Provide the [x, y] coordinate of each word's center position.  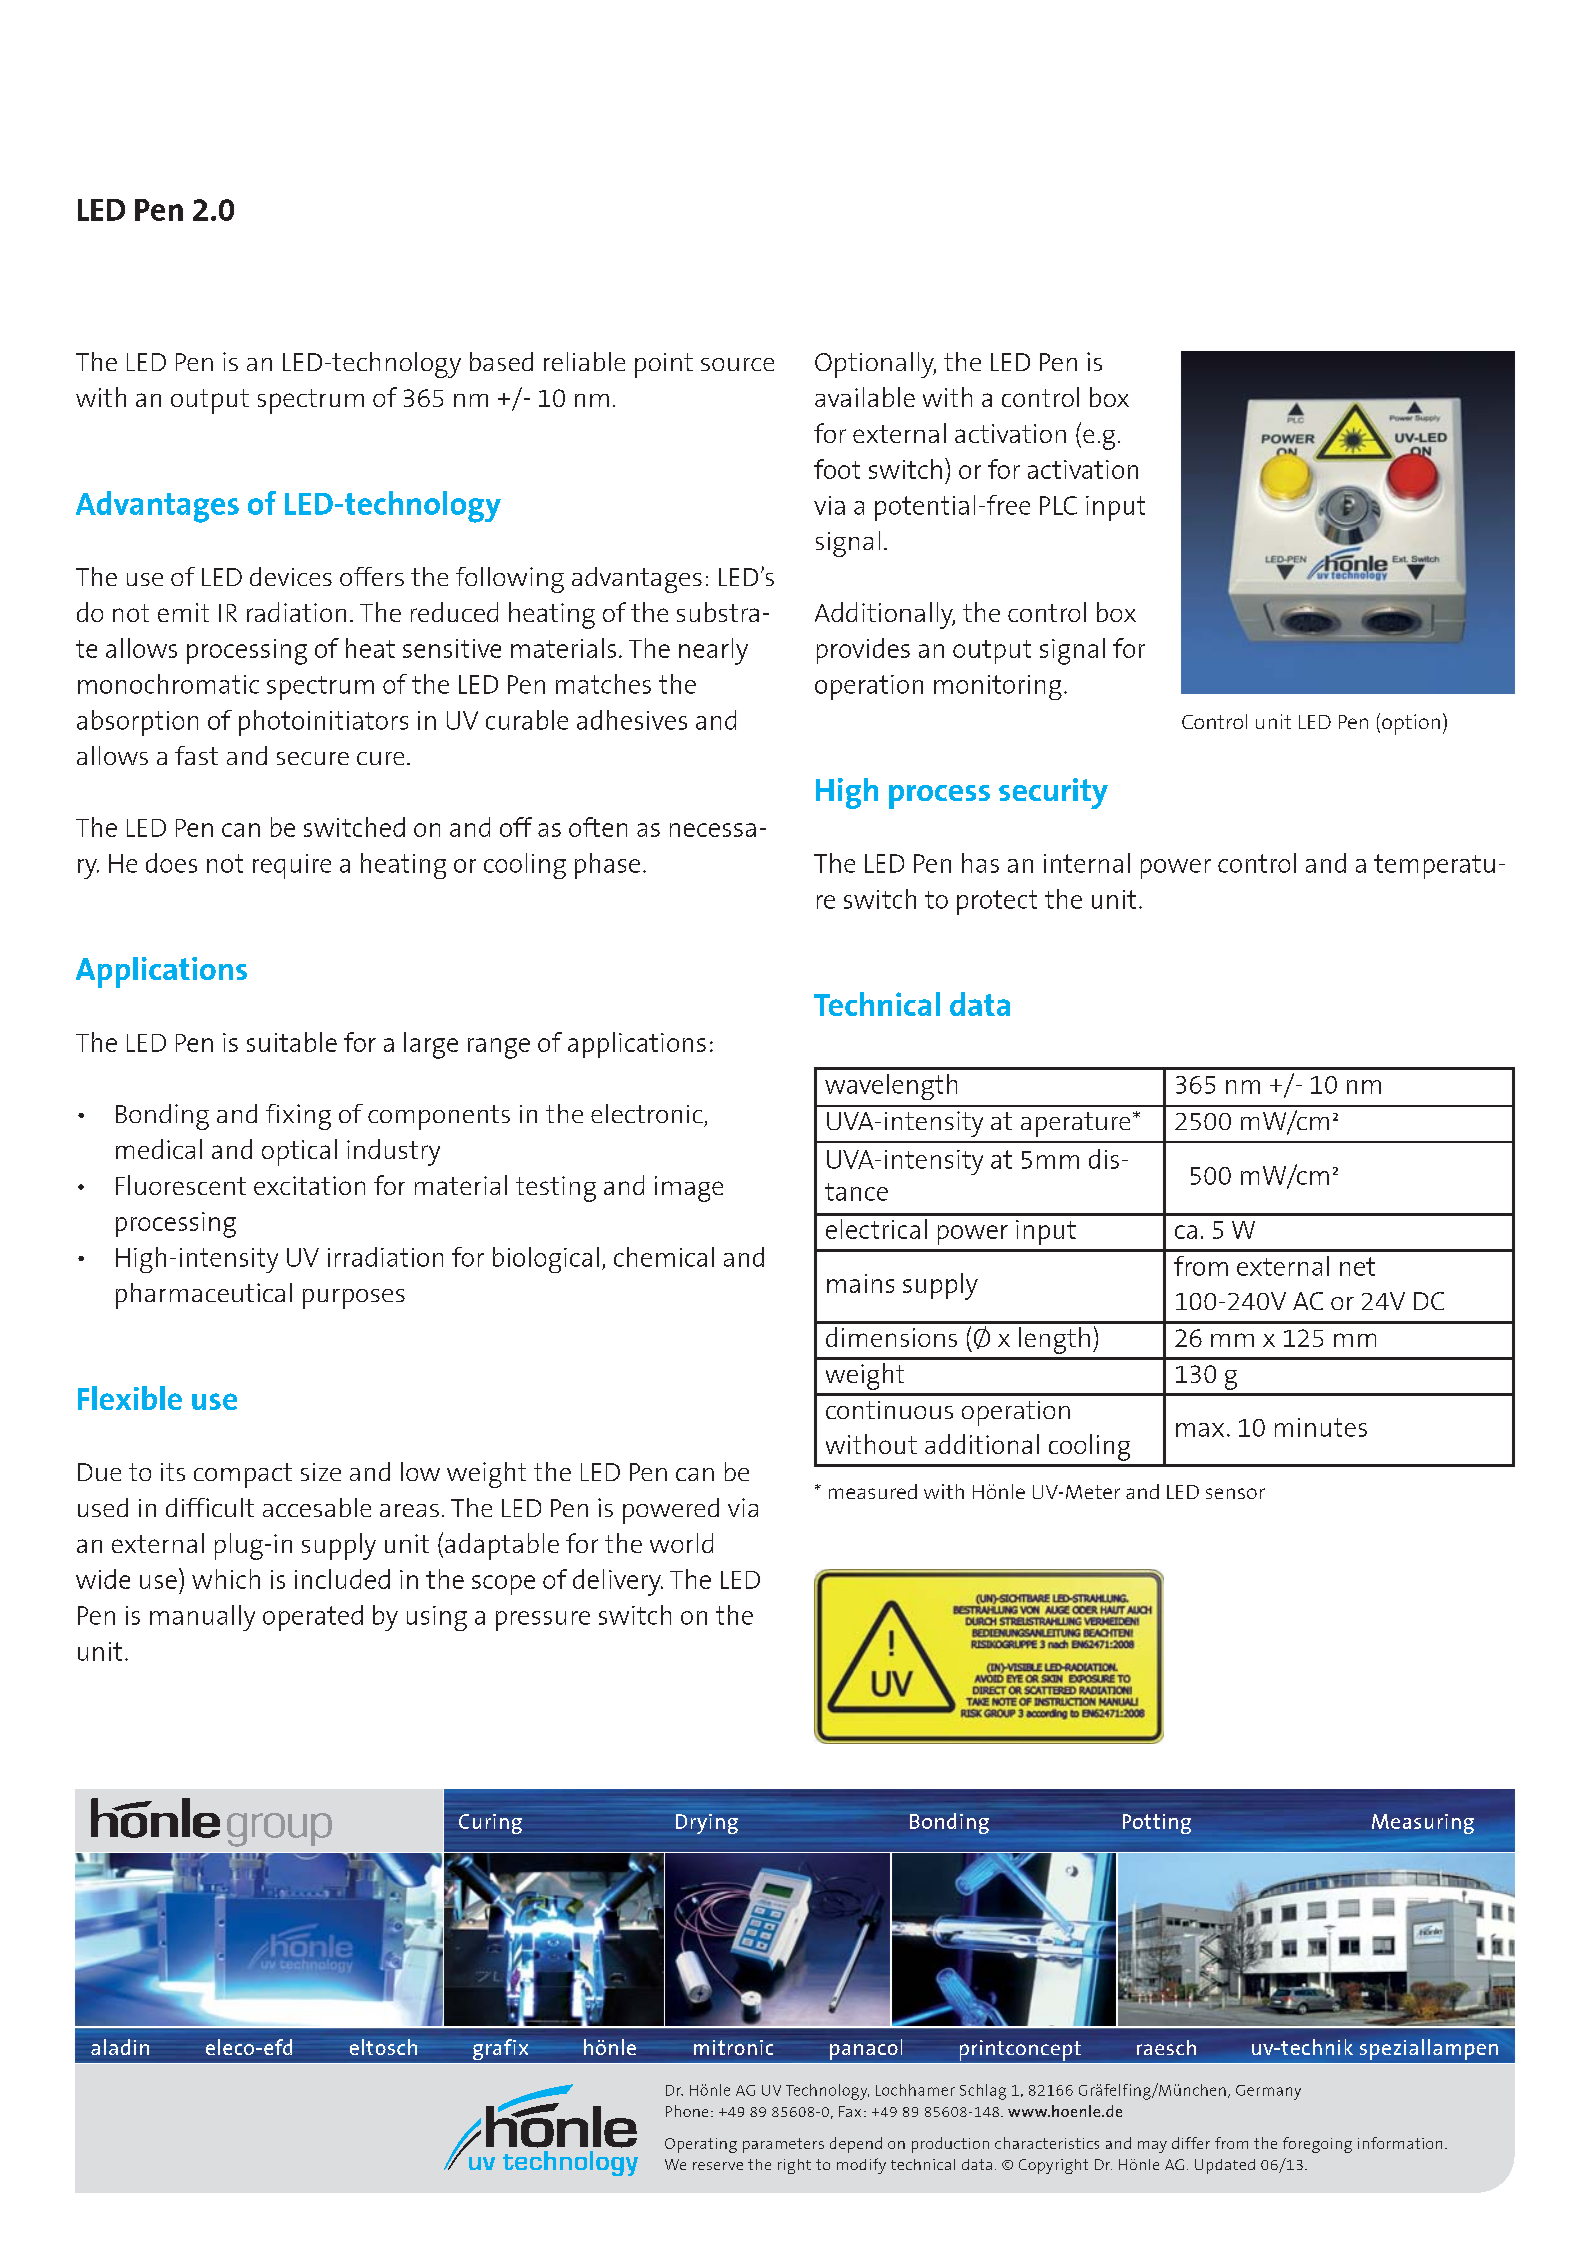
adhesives [632, 720]
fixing [298, 1117]
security [1053, 793]
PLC [1058, 505]
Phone [687, 2111]
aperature [1075, 1124]
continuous [889, 1410]
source [737, 364]
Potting [1157, 1824]
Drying [707, 1824]
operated [313, 1618]
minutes [1321, 1427]
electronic [647, 1113]
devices [291, 576]
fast [196, 755]
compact [243, 1475]
